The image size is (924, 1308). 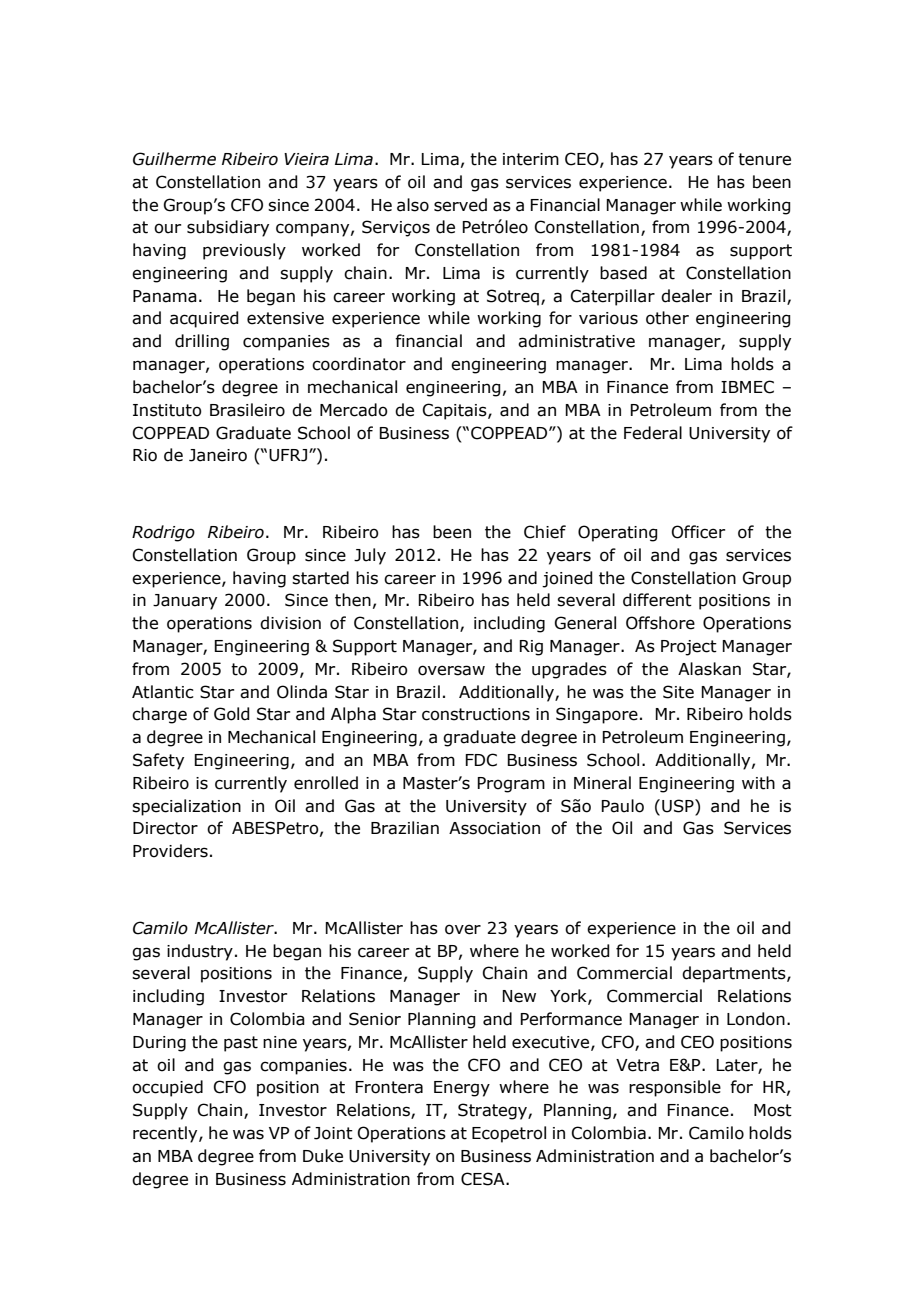 I want to click on Alaskan, so click(x=709, y=669).
